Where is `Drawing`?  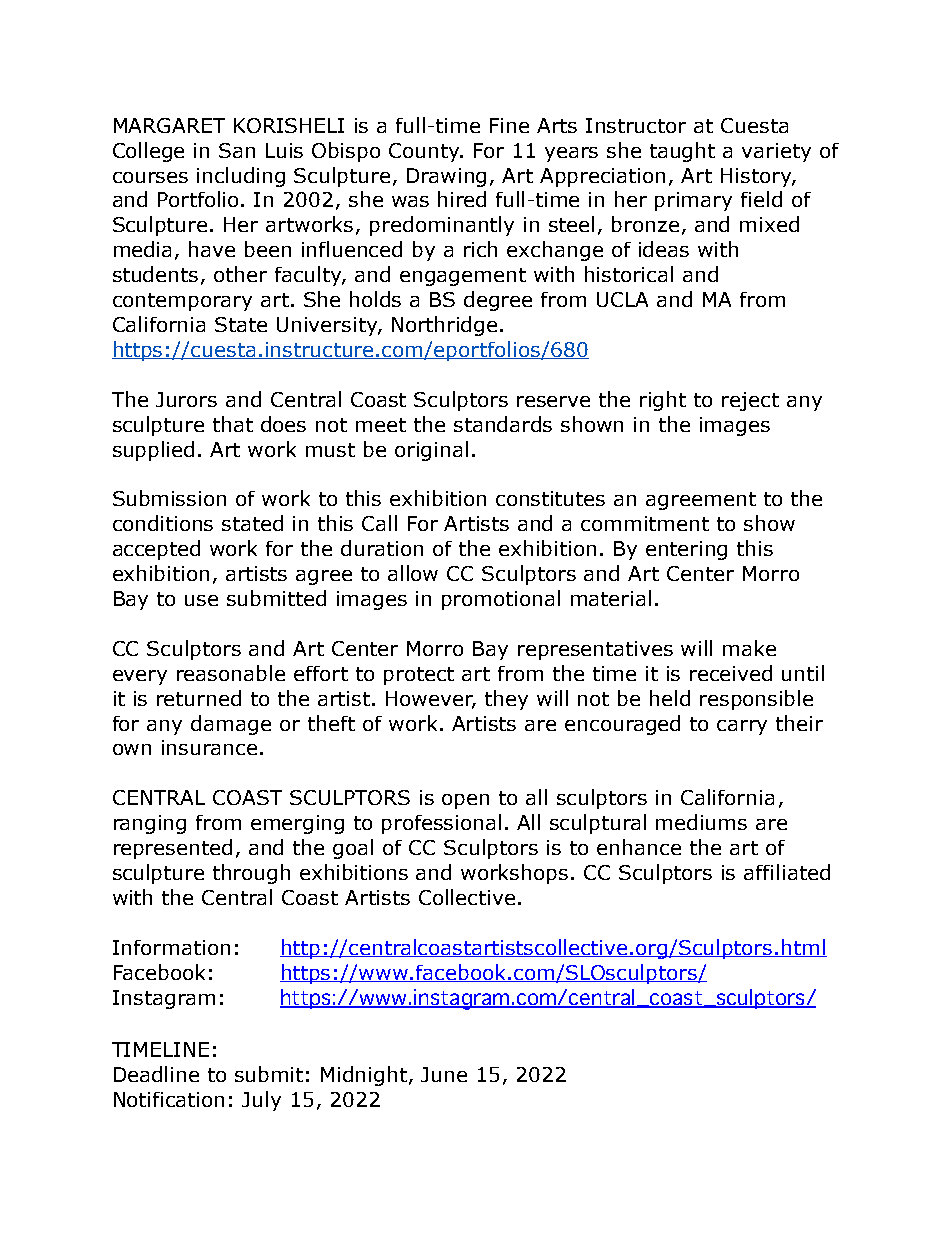
Drawing is located at coordinates (446, 177).
